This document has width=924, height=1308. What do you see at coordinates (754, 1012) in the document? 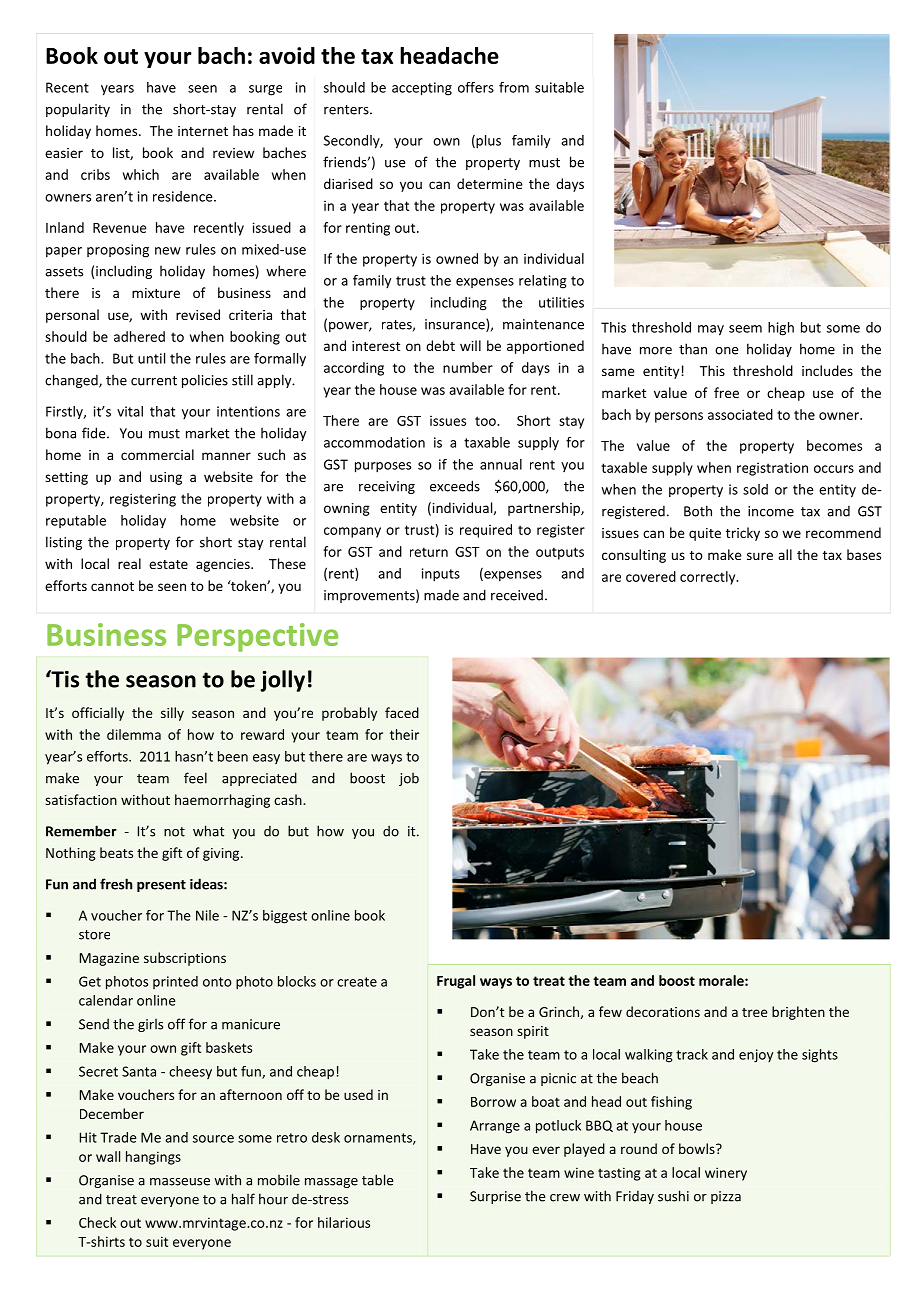
I see `tree` at bounding box center [754, 1012].
